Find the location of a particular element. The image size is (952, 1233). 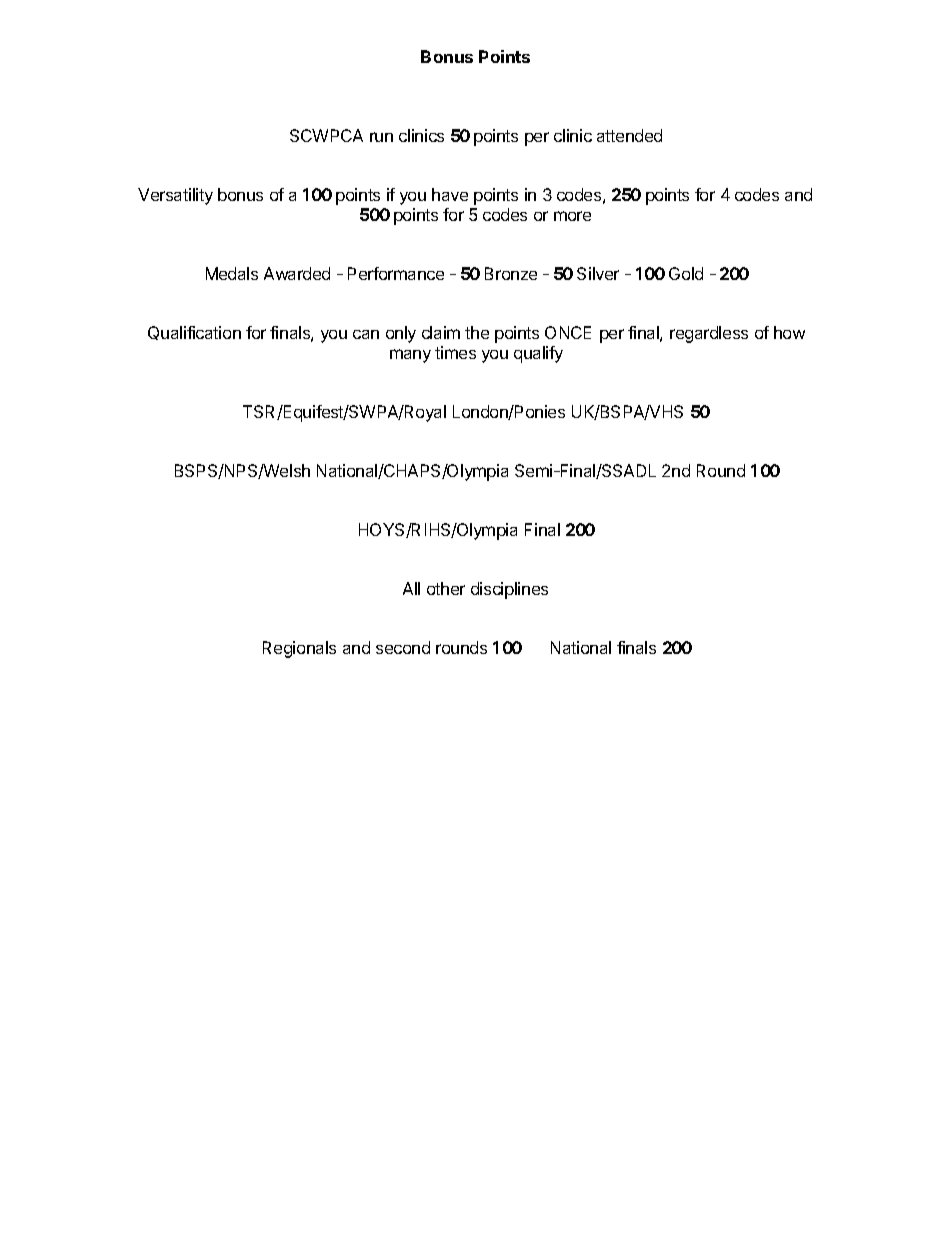

Regionals is located at coordinates (299, 649).
